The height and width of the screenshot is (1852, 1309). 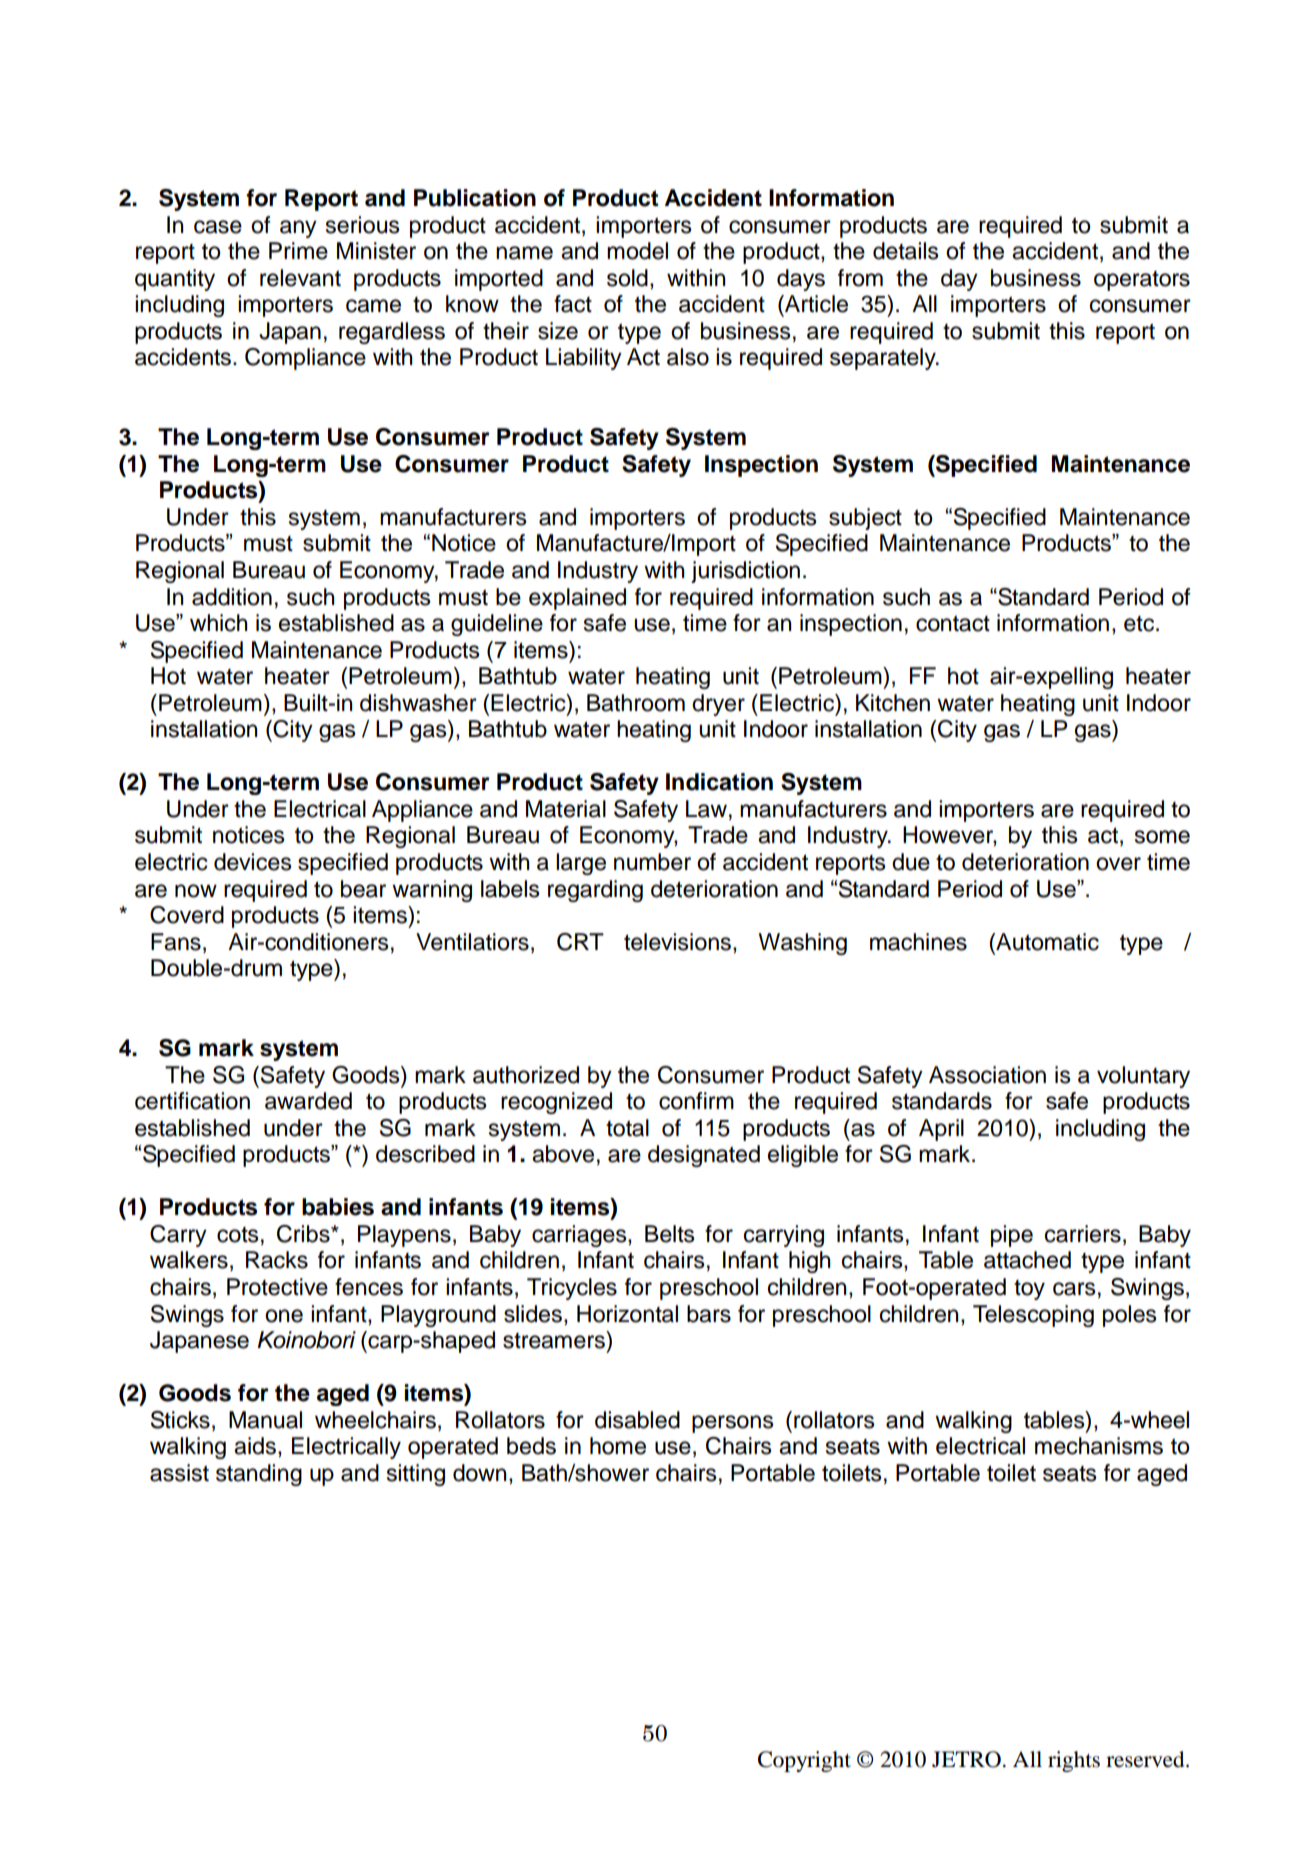 I want to click on operators, so click(x=1142, y=281).
